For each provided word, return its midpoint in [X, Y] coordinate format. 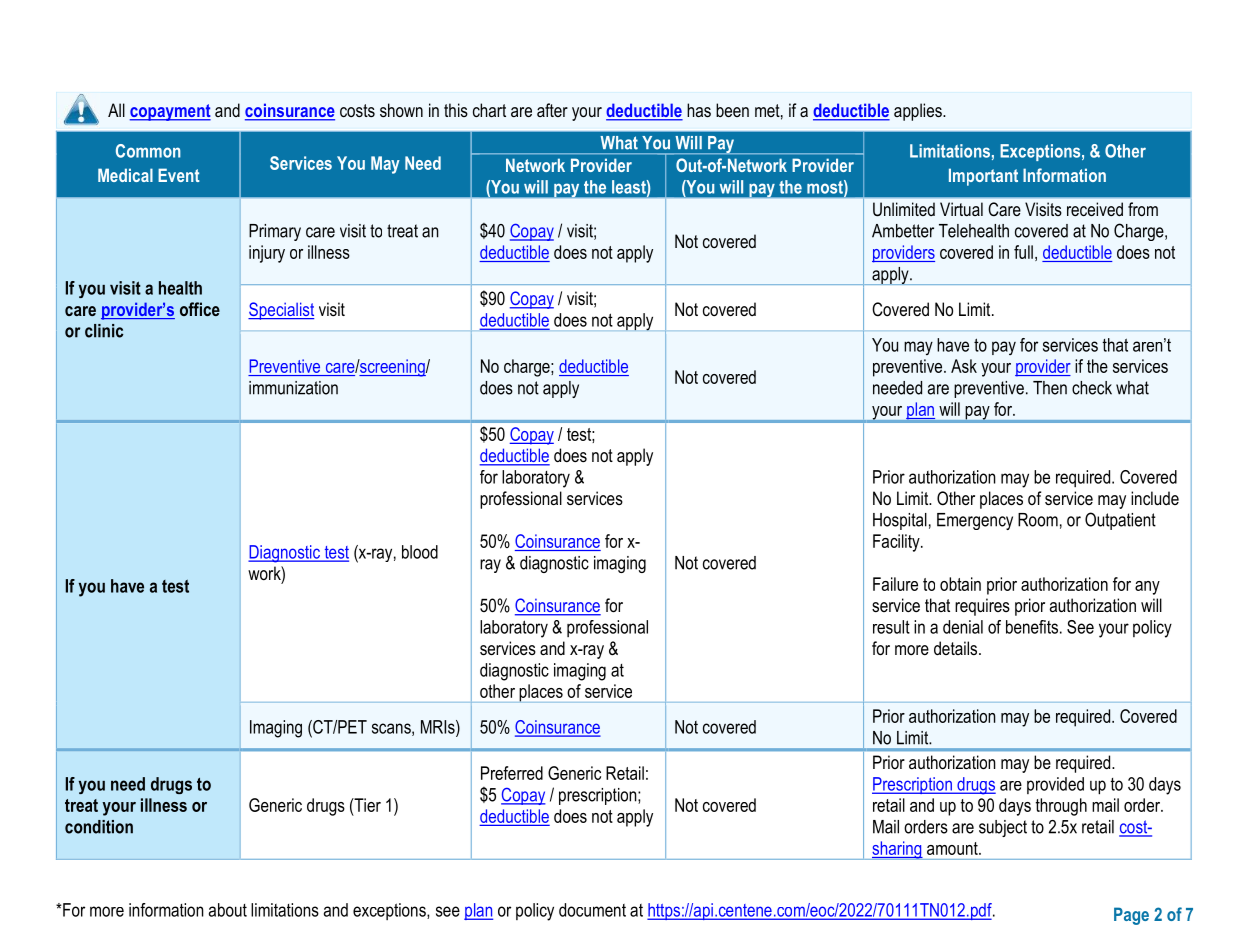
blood [420, 552]
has [699, 110]
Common [148, 151]
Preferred [512, 773]
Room [1038, 520]
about [228, 910]
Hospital [900, 521]
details [957, 648]
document [592, 910]
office [200, 309]
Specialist [281, 311]
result [891, 627]
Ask [964, 366]
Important [983, 177]
